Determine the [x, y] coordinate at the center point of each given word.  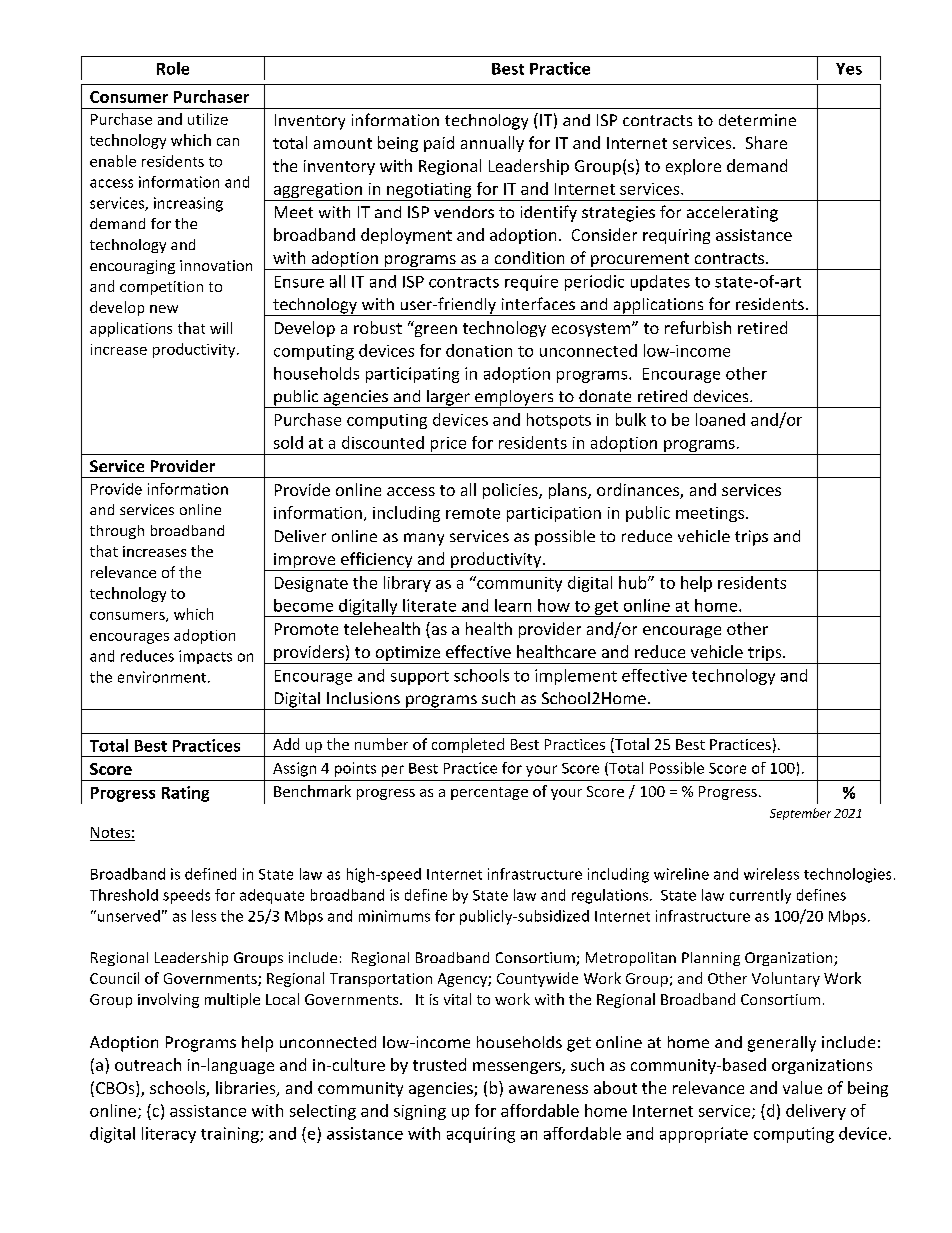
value [802, 1087]
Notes [110, 832]
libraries [247, 1089]
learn [513, 605]
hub [634, 582]
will [221, 328]
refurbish [698, 327]
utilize [208, 119]
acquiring [481, 1135]
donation [479, 350]
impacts [205, 657]
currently [760, 896]
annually [492, 144]
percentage [489, 793]
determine [757, 120]
